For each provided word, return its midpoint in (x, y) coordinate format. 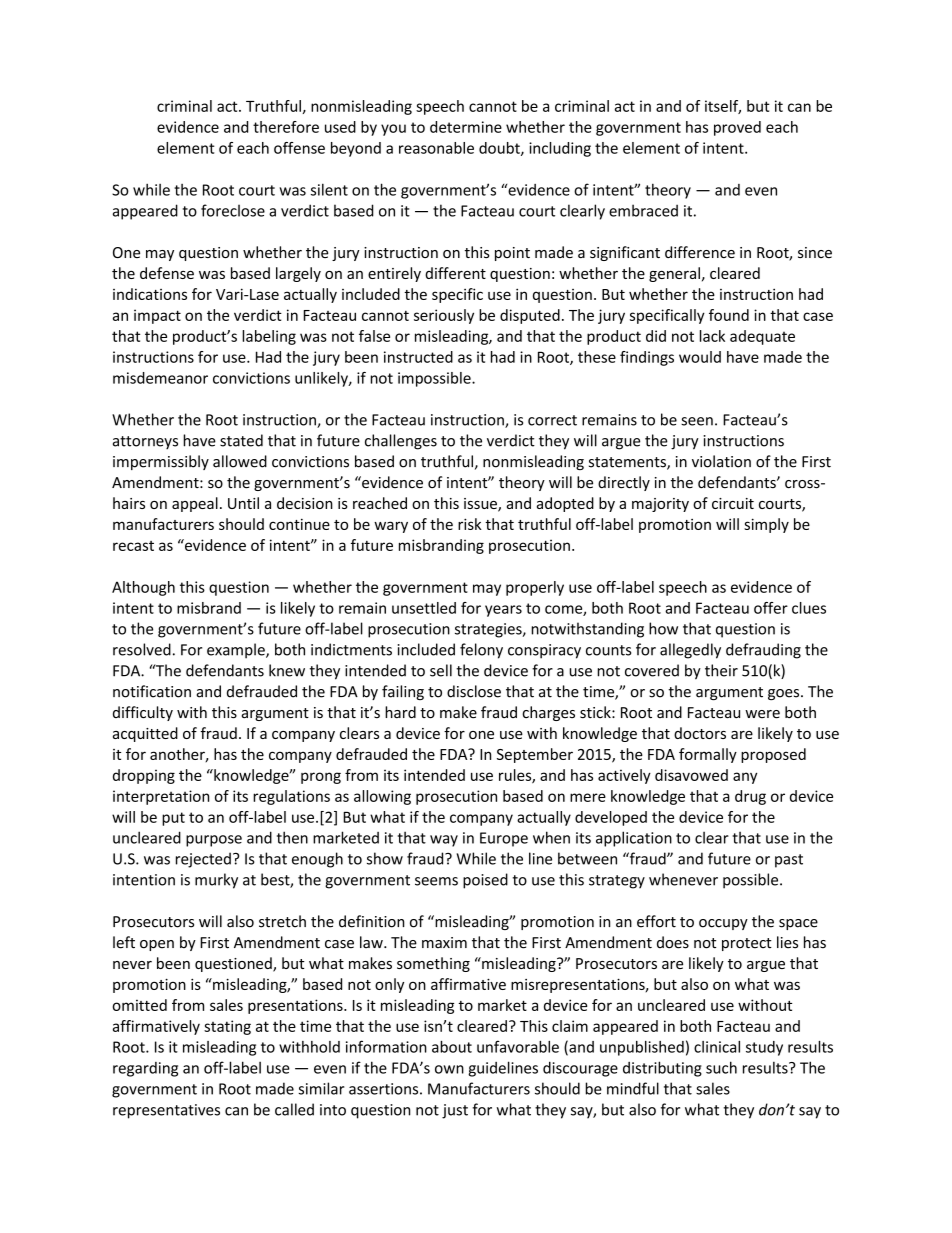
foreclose (233, 210)
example (237, 651)
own (449, 1069)
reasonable (436, 148)
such (721, 1067)
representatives (166, 1111)
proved (737, 128)
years (503, 611)
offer (771, 608)
